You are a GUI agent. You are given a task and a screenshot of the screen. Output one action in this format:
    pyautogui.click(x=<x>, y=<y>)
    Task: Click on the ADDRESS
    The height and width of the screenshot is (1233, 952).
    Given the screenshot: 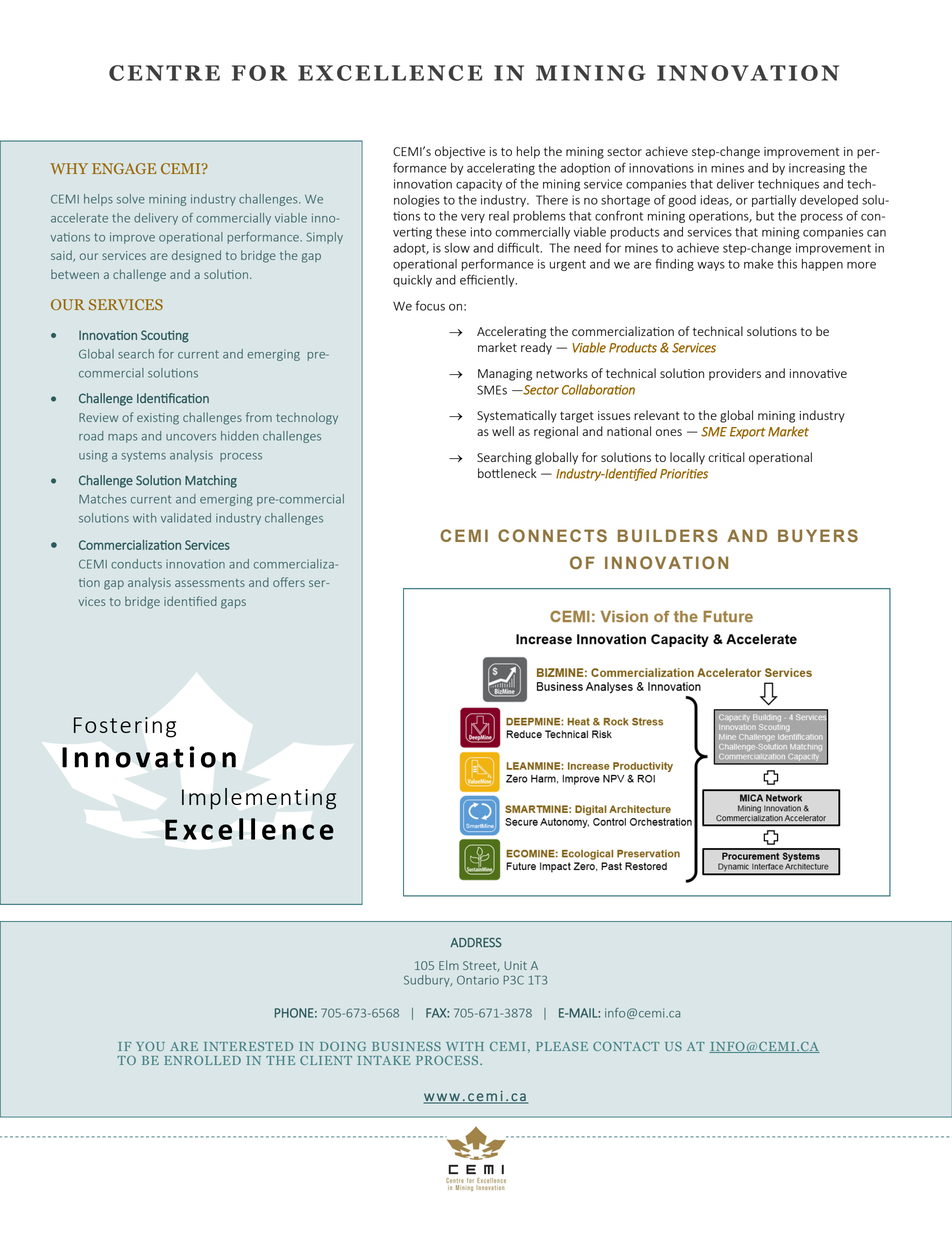 What is the action you would take?
    pyautogui.click(x=476, y=943)
